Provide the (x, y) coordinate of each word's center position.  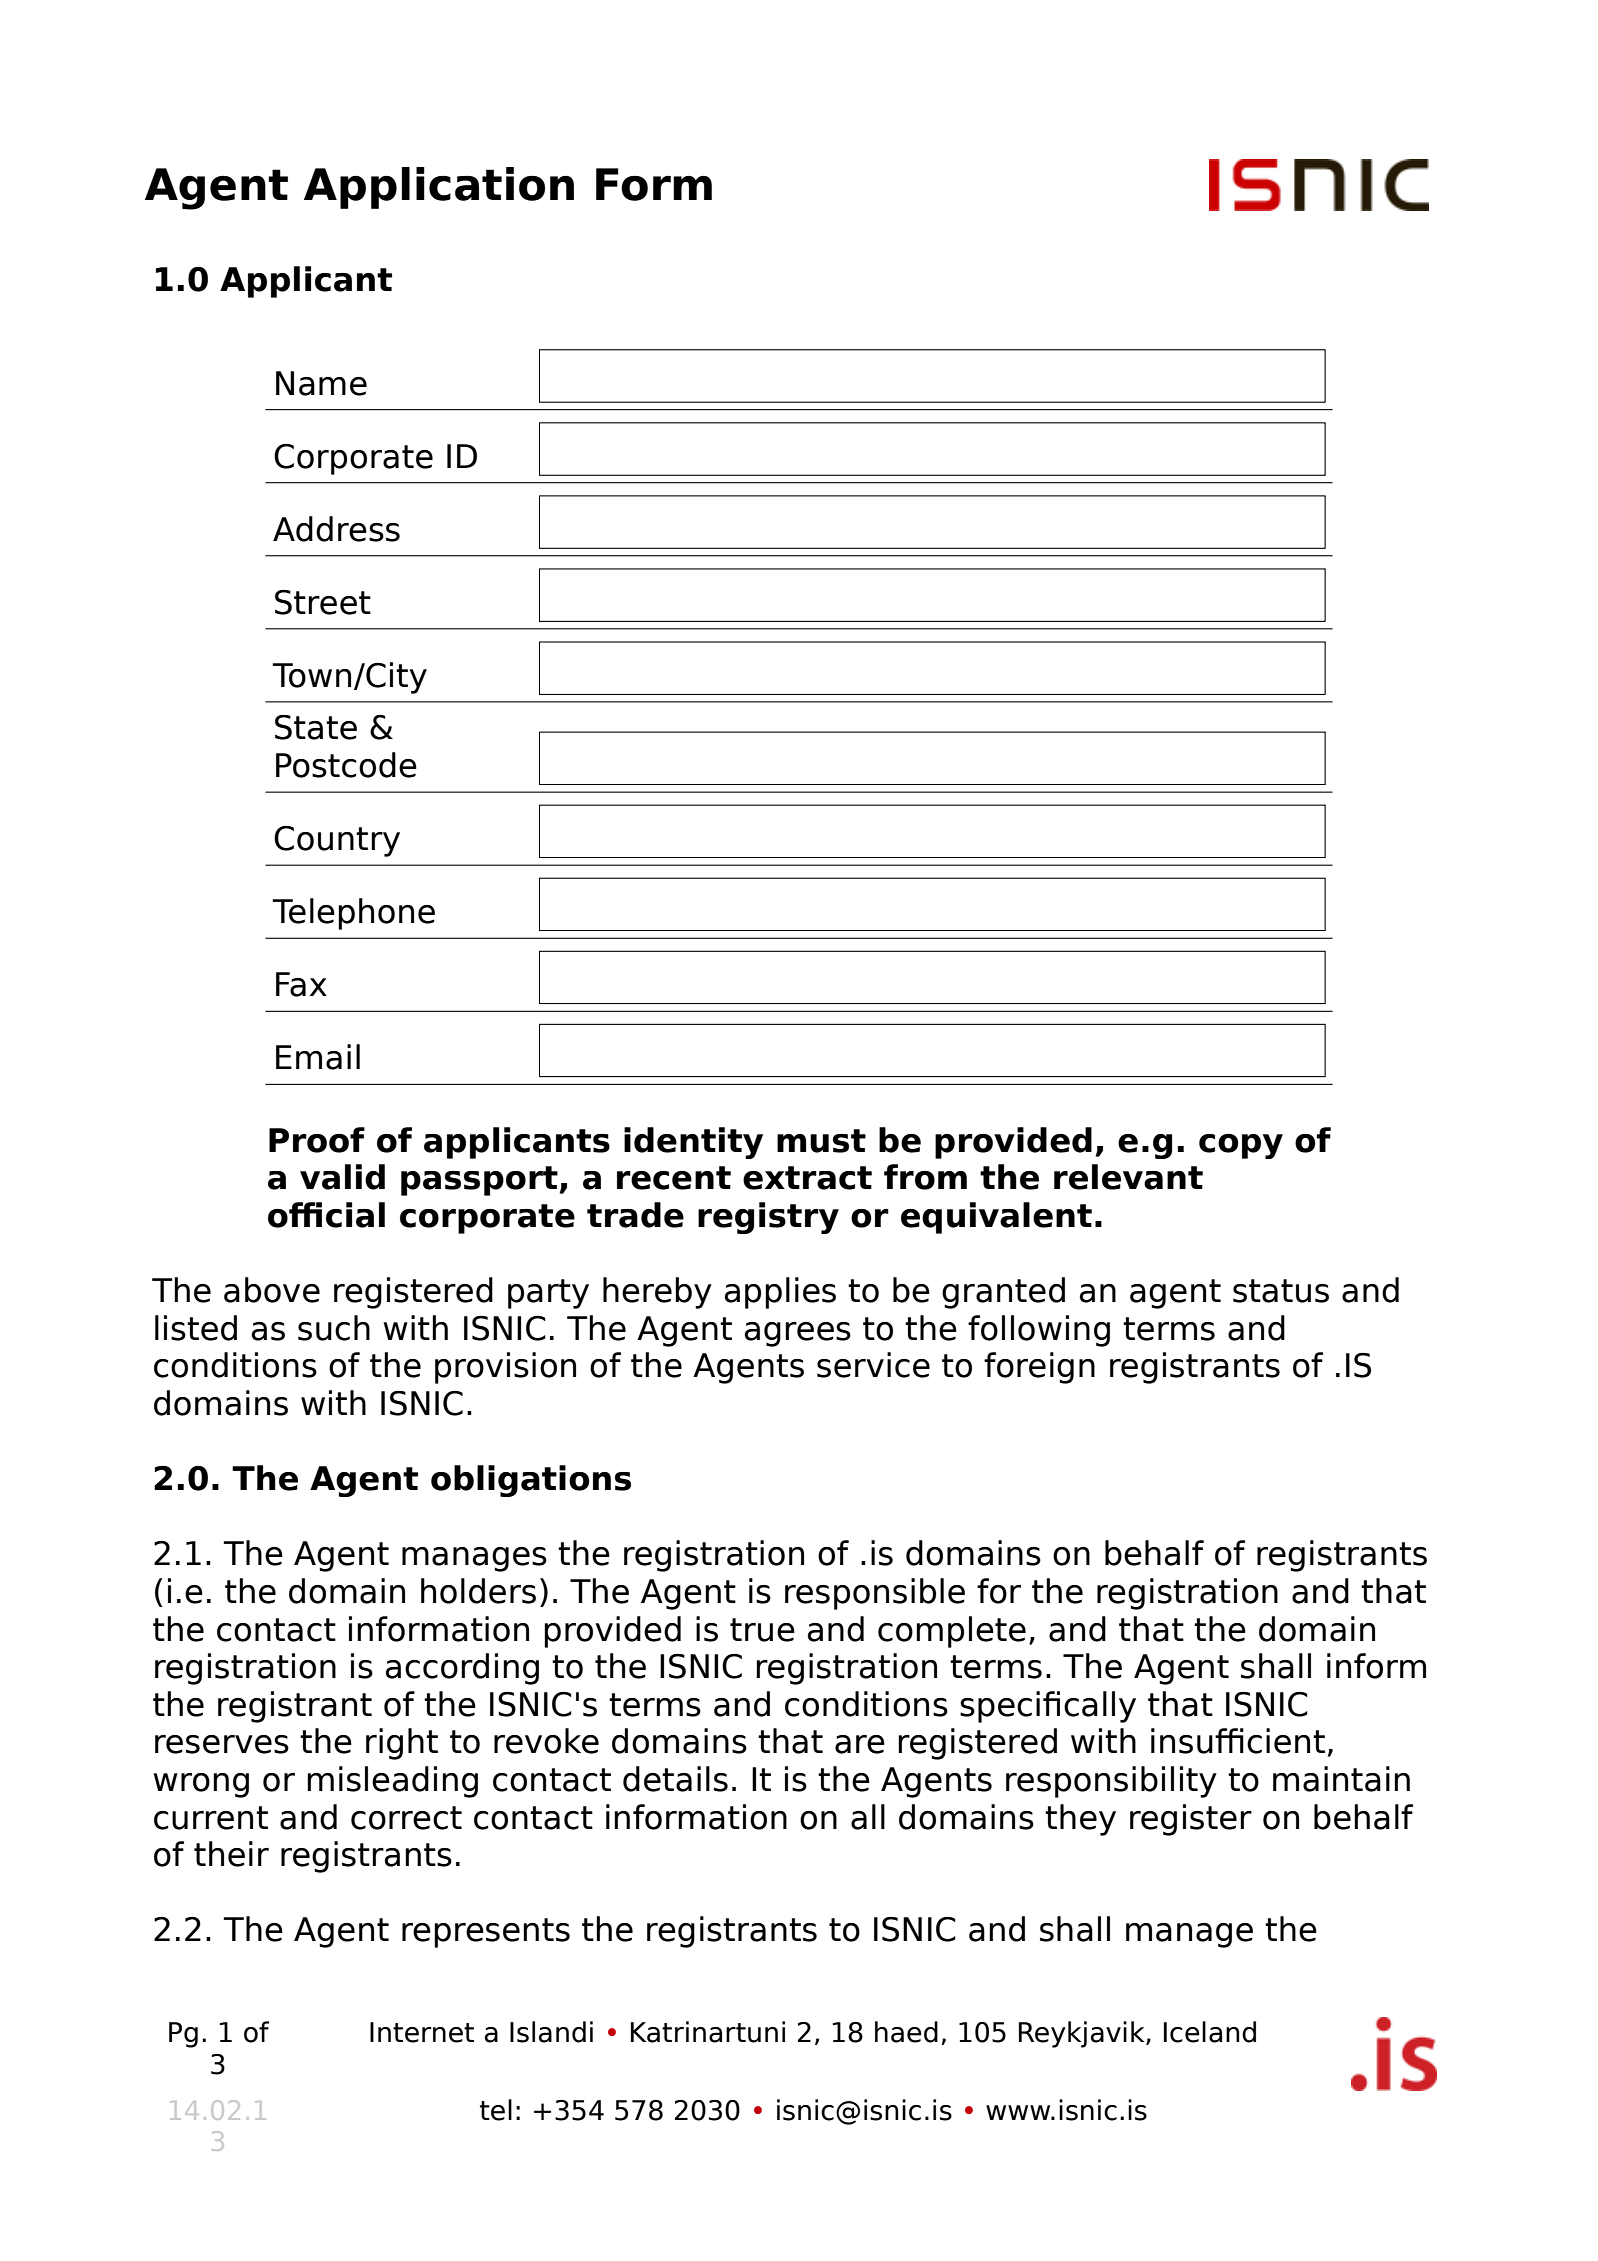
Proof (317, 1140)
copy (1241, 1146)
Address (336, 529)
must (821, 1141)
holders (478, 1591)
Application (439, 188)
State (316, 727)
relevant (1128, 1177)
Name (321, 383)
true (762, 1630)
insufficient (1238, 1741)
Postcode (346, 765)
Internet (422, 2032)
